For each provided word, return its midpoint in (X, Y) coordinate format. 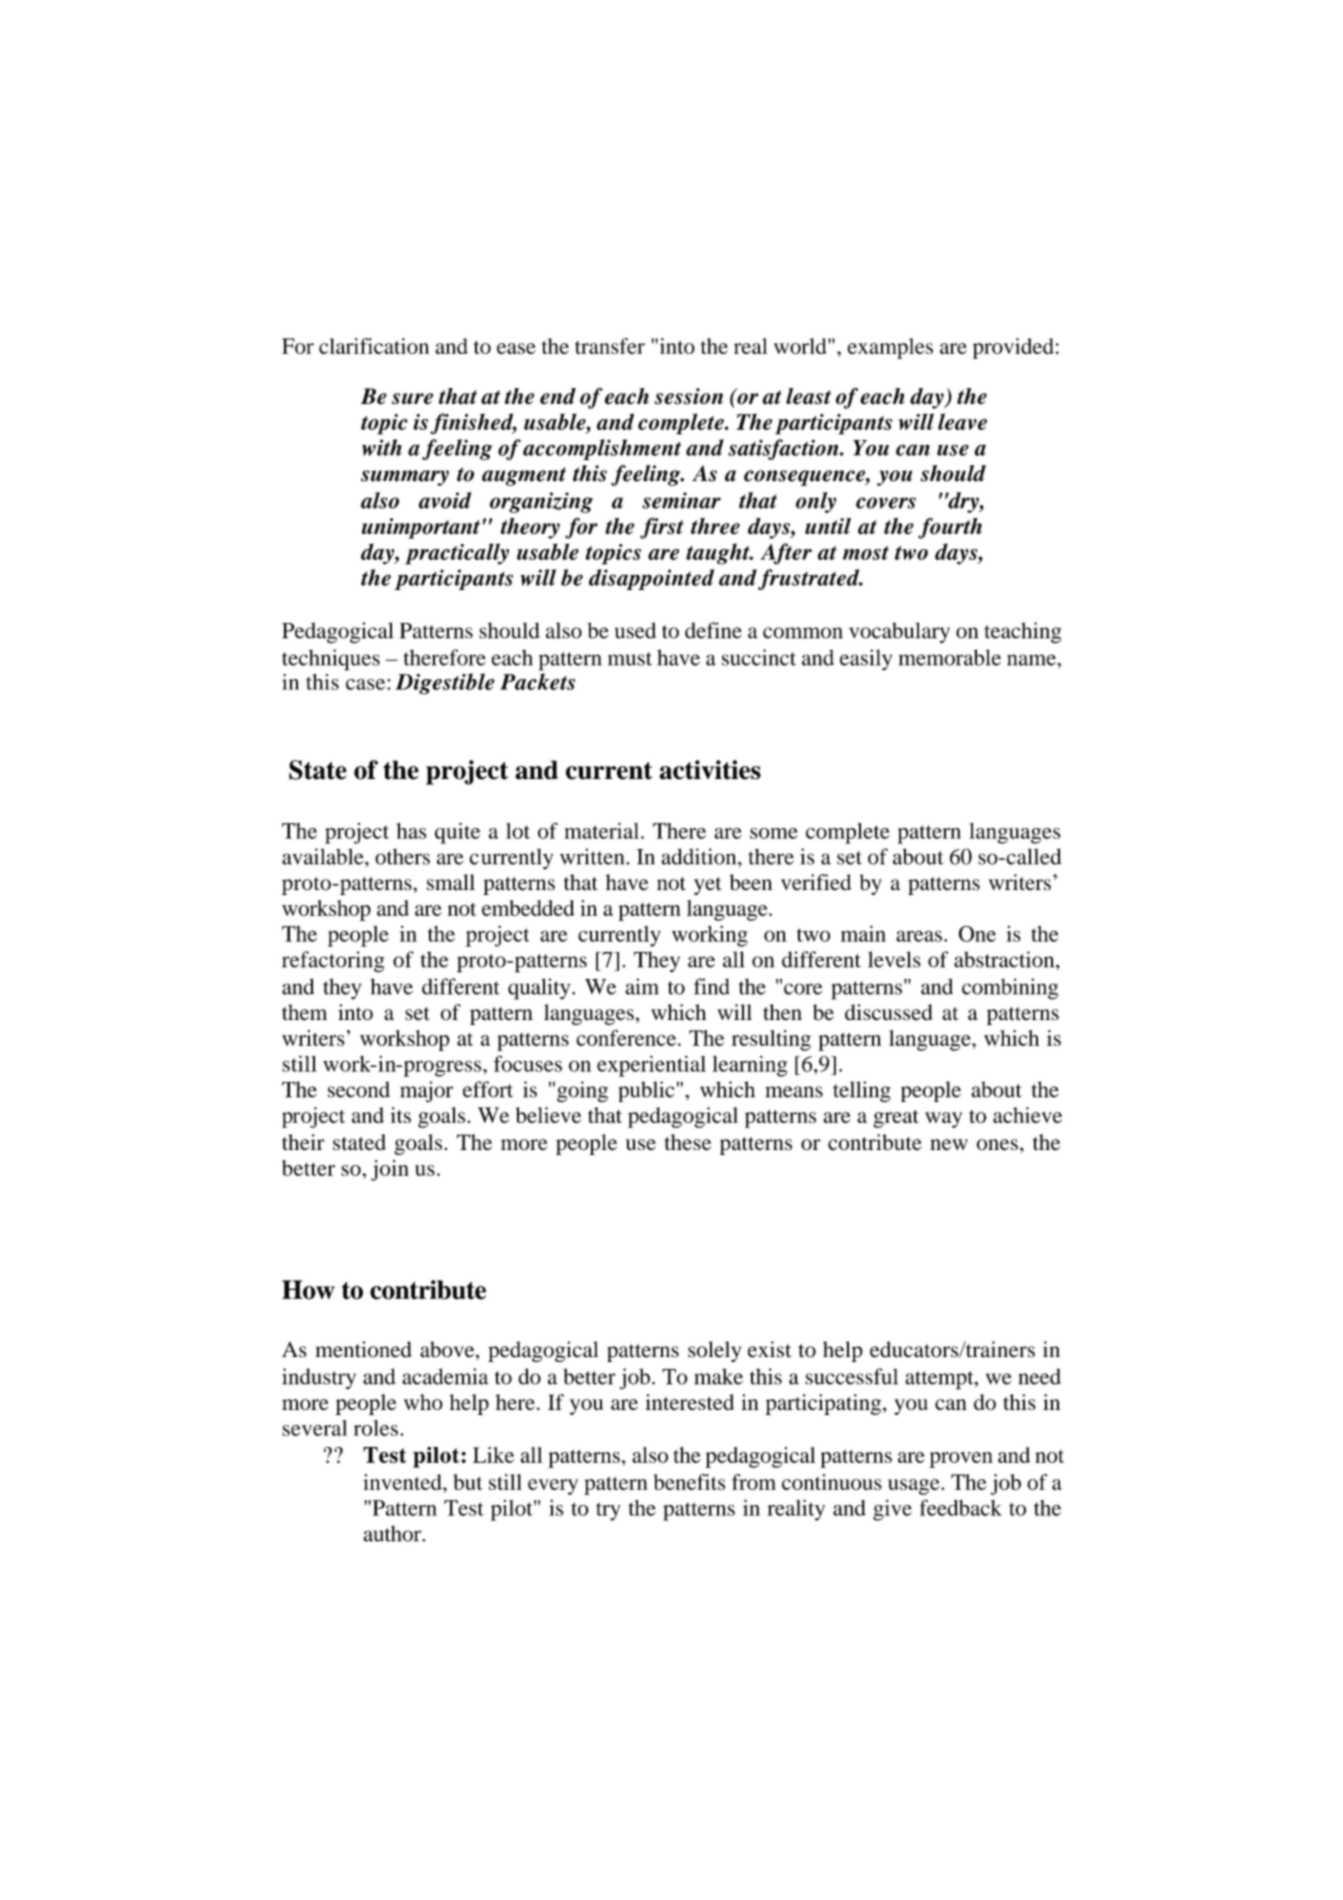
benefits (689, 1482)
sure (412, 399)
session (689, 396)
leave (962, 421)
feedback (961, 1507)
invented (403, 1482)
